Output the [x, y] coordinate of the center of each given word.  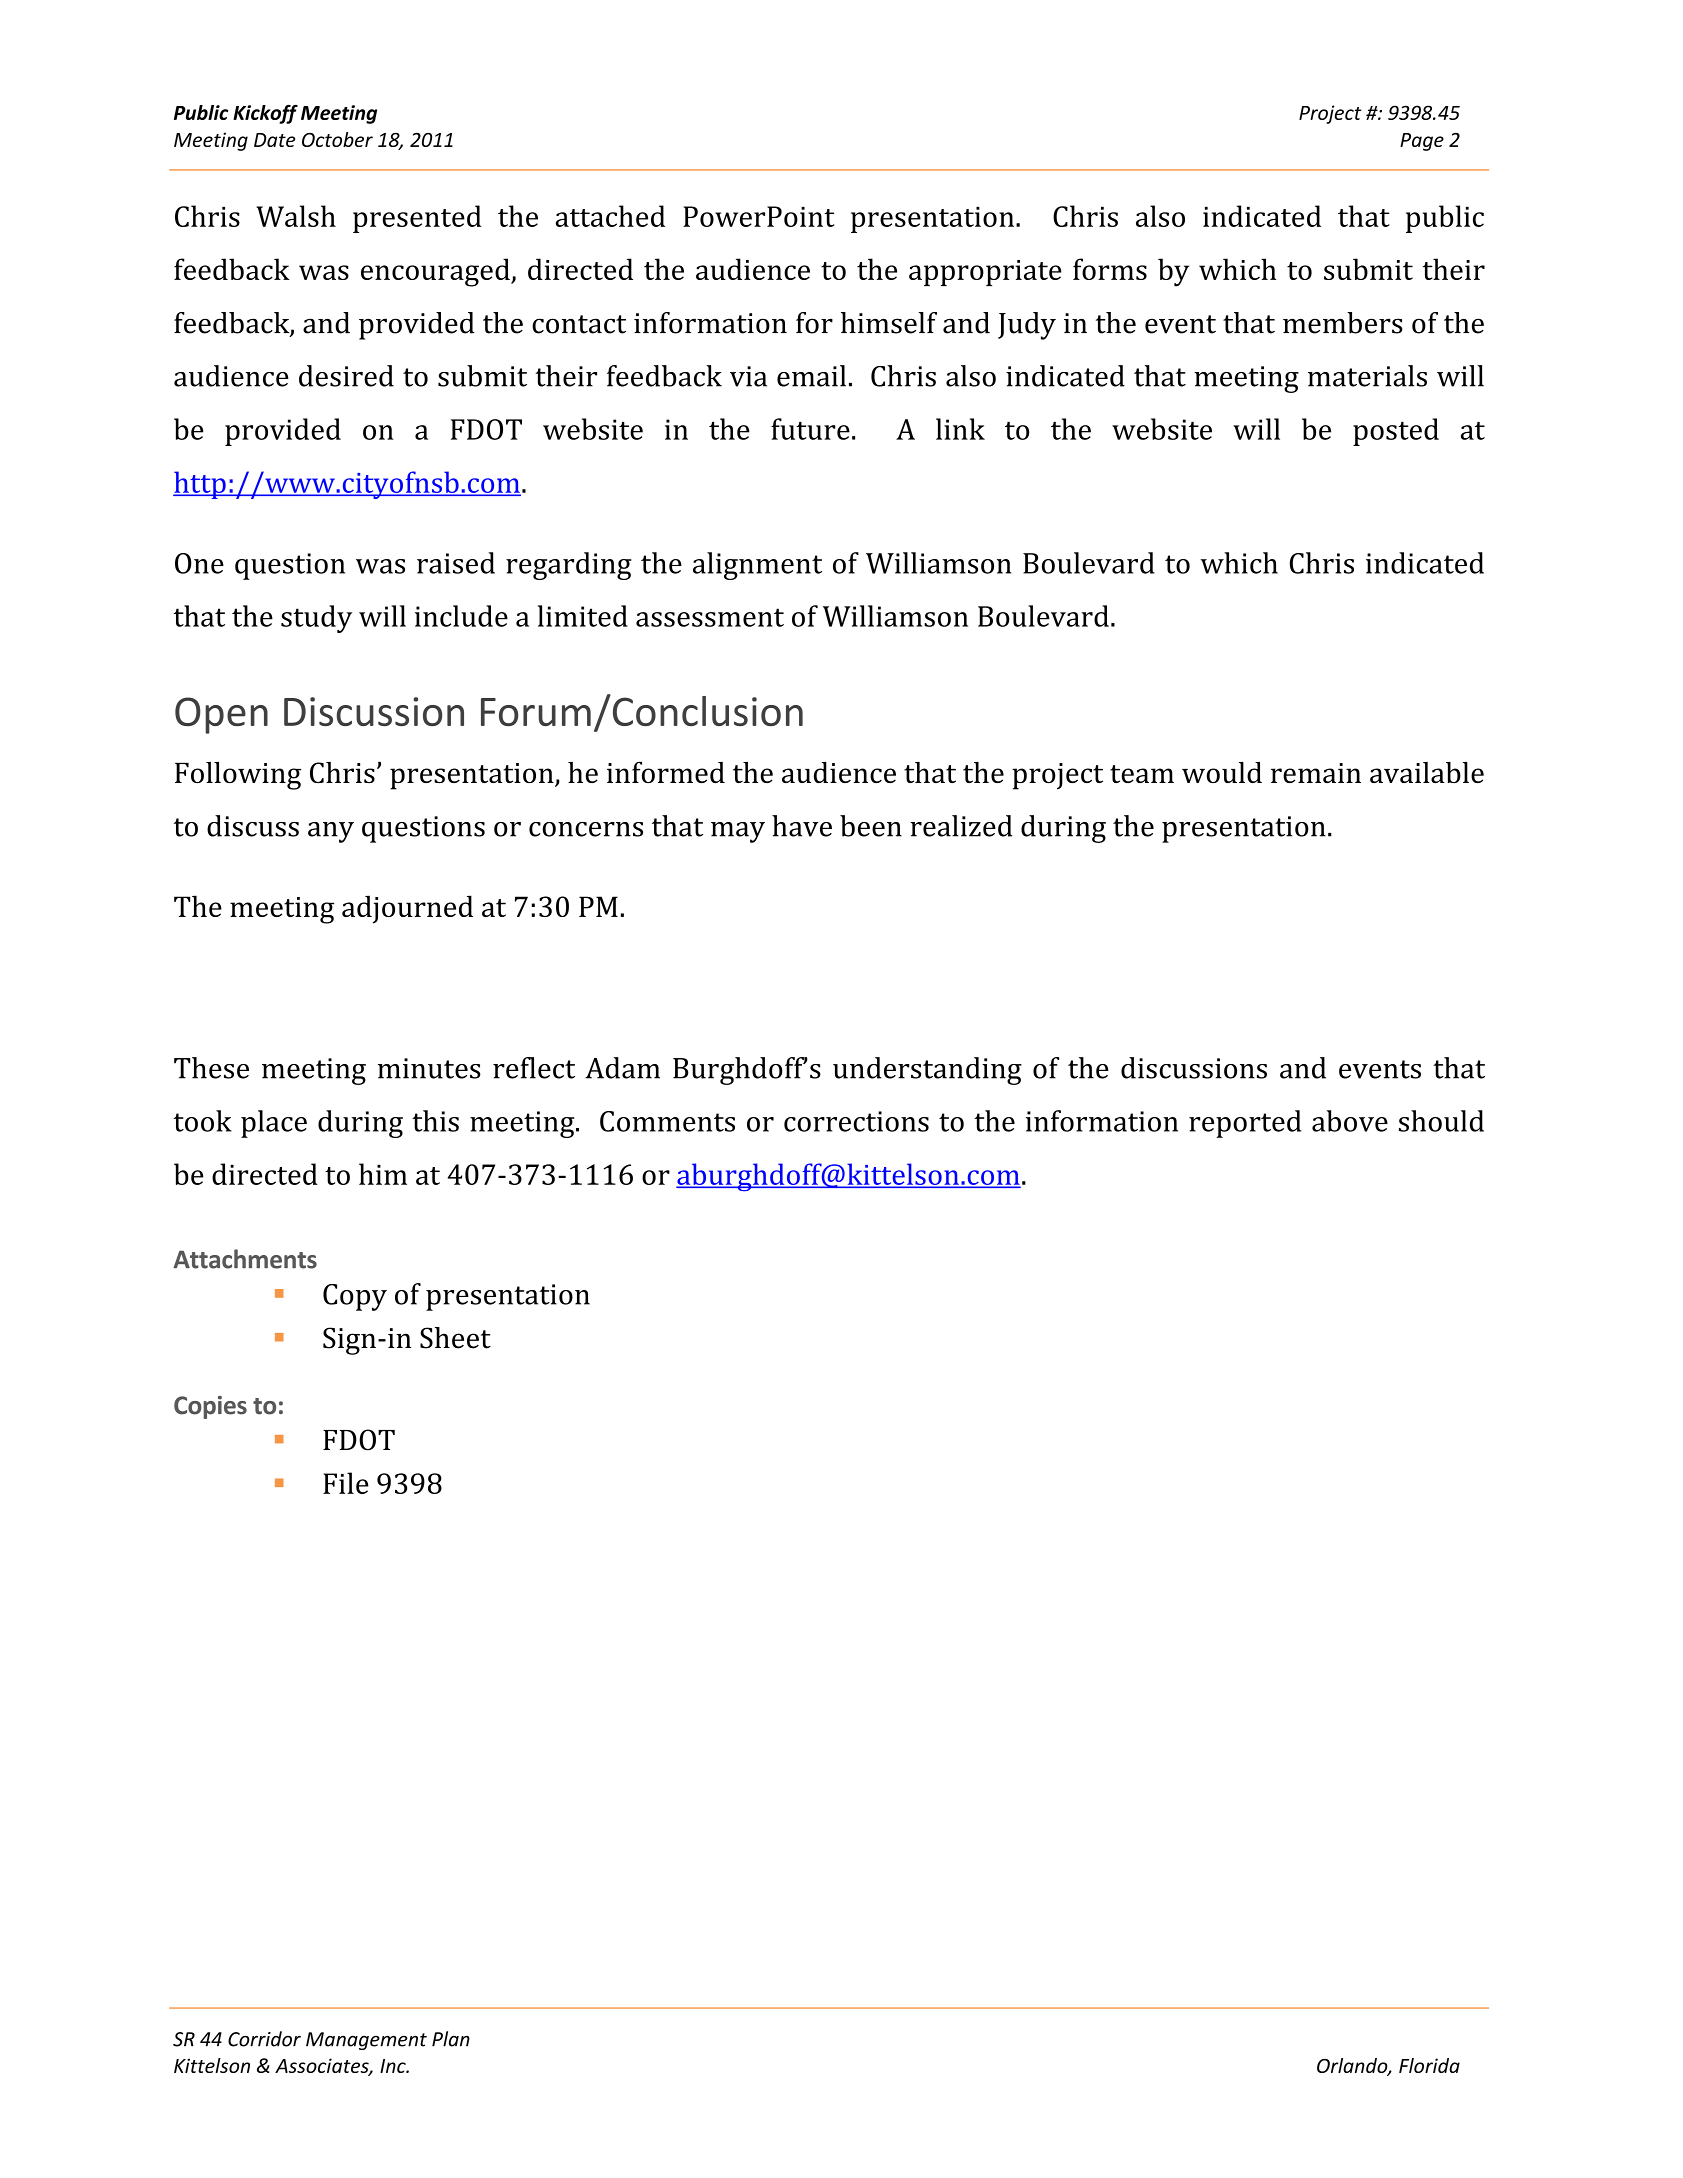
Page [1422, 142]
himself [889, 323]
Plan [451, 2039]
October [337, 139]
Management [366, 2041]
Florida [1429, 2065]
